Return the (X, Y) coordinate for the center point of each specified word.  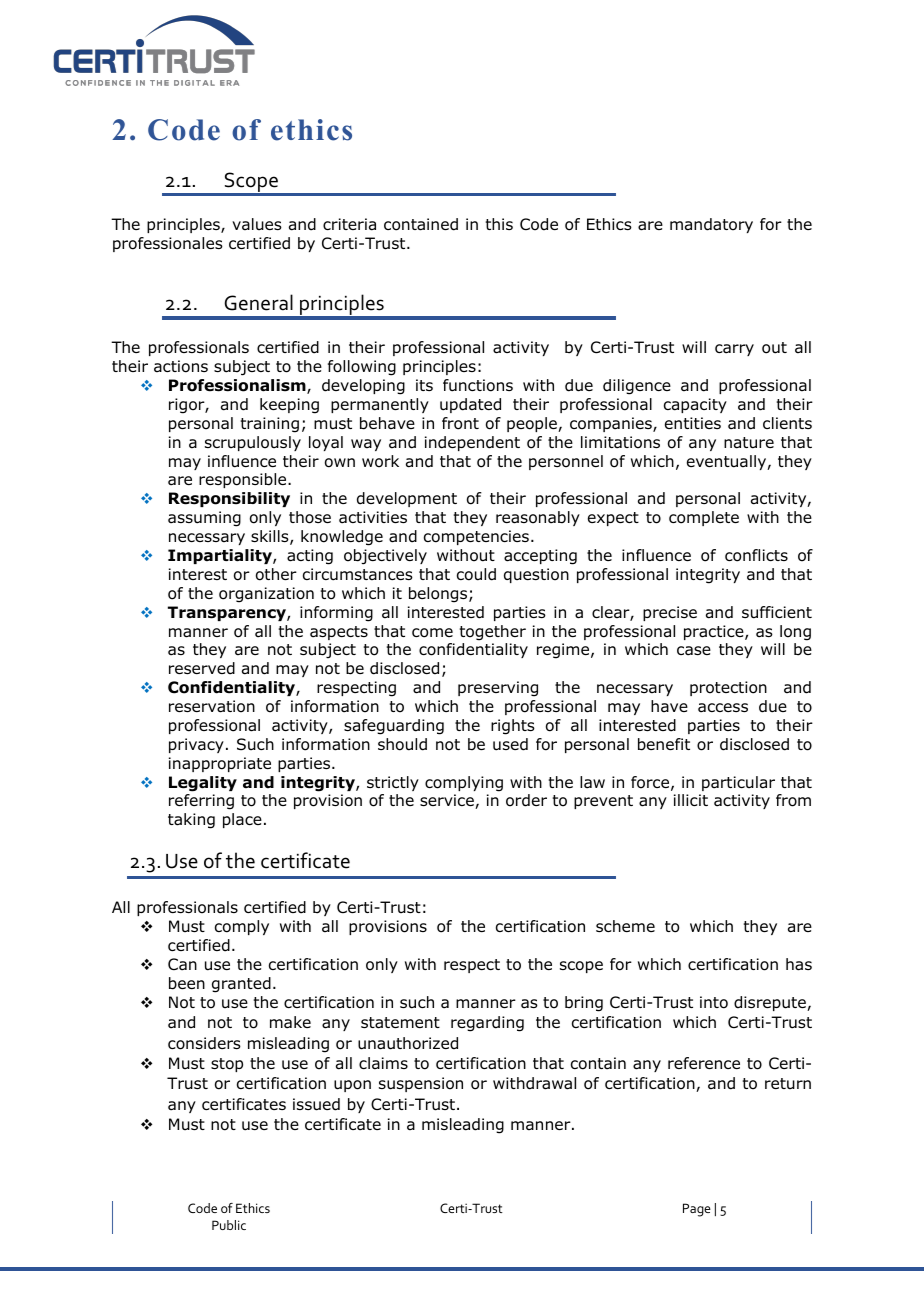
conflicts (756, 555)
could (476, 574)
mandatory (711, 225)
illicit (691, 800)
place (242, 820)
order (526, 800)
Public (229, 1225)
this (499, 224)
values (257, 224)
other (276, 574)
